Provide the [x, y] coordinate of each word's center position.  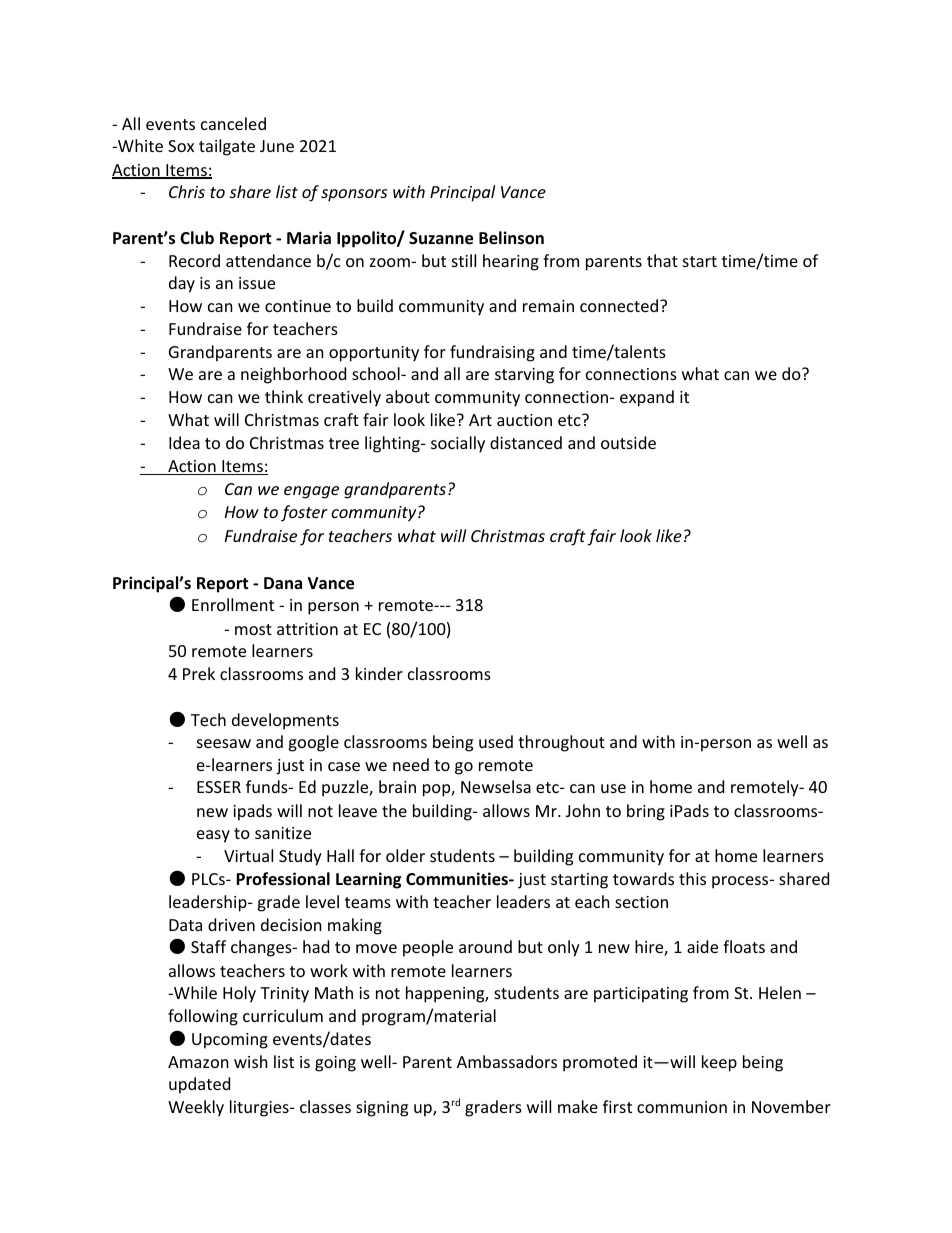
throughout [561, 743]
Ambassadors [507, 1061]
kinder [379, 673]
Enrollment [233, 604]
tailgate [227, 147]
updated [199, 1085]
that [662, 260]
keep [719, 1063]
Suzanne [441, 238]
